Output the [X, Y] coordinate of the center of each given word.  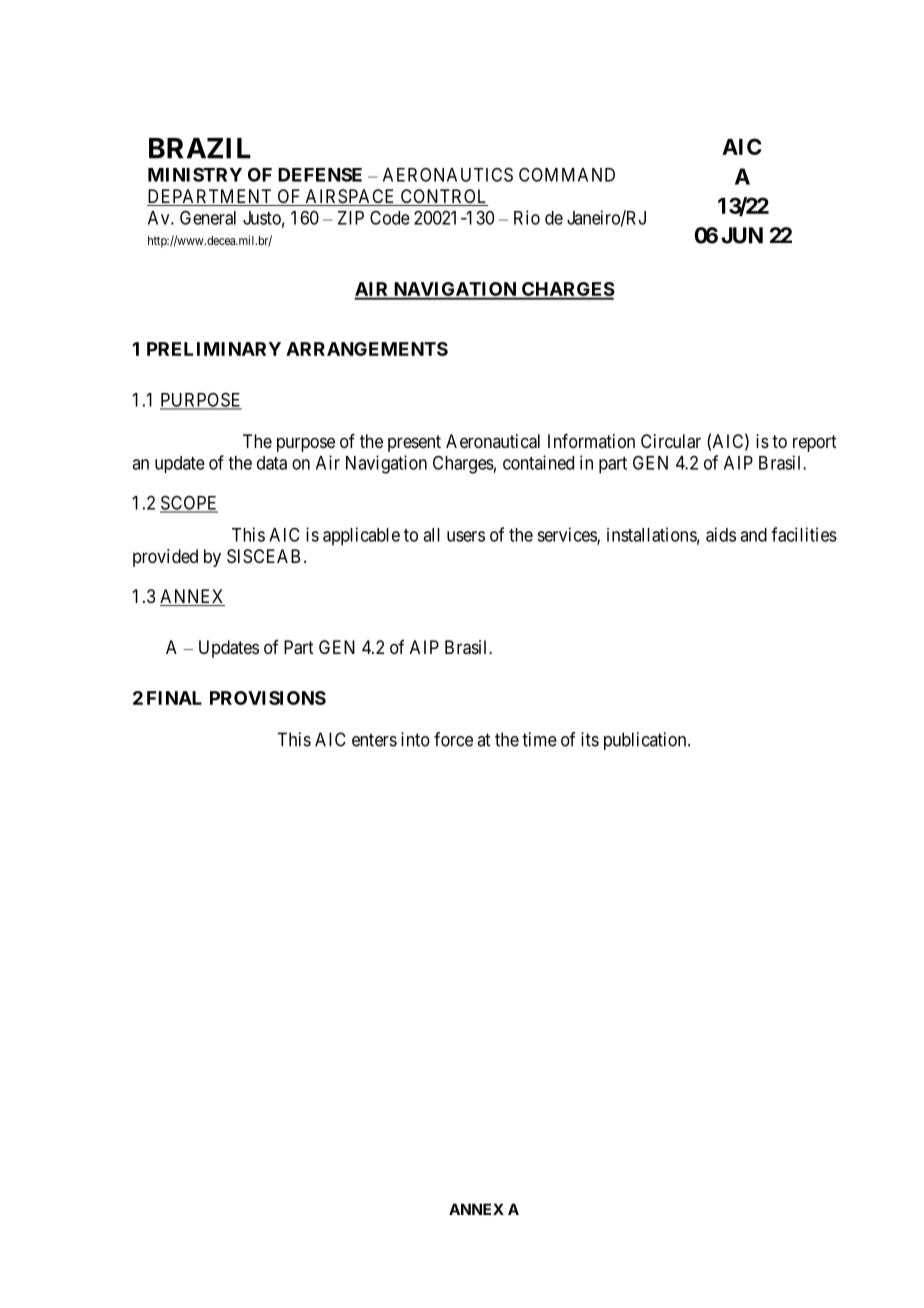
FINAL [174, 698]
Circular [671, 441]
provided [165, 558]
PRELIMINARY [214, 349]
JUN [742, 235]
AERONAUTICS [448, 174]
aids [721, 534]
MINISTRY [195, 174]
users [466, 536]
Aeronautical [493, 441]
